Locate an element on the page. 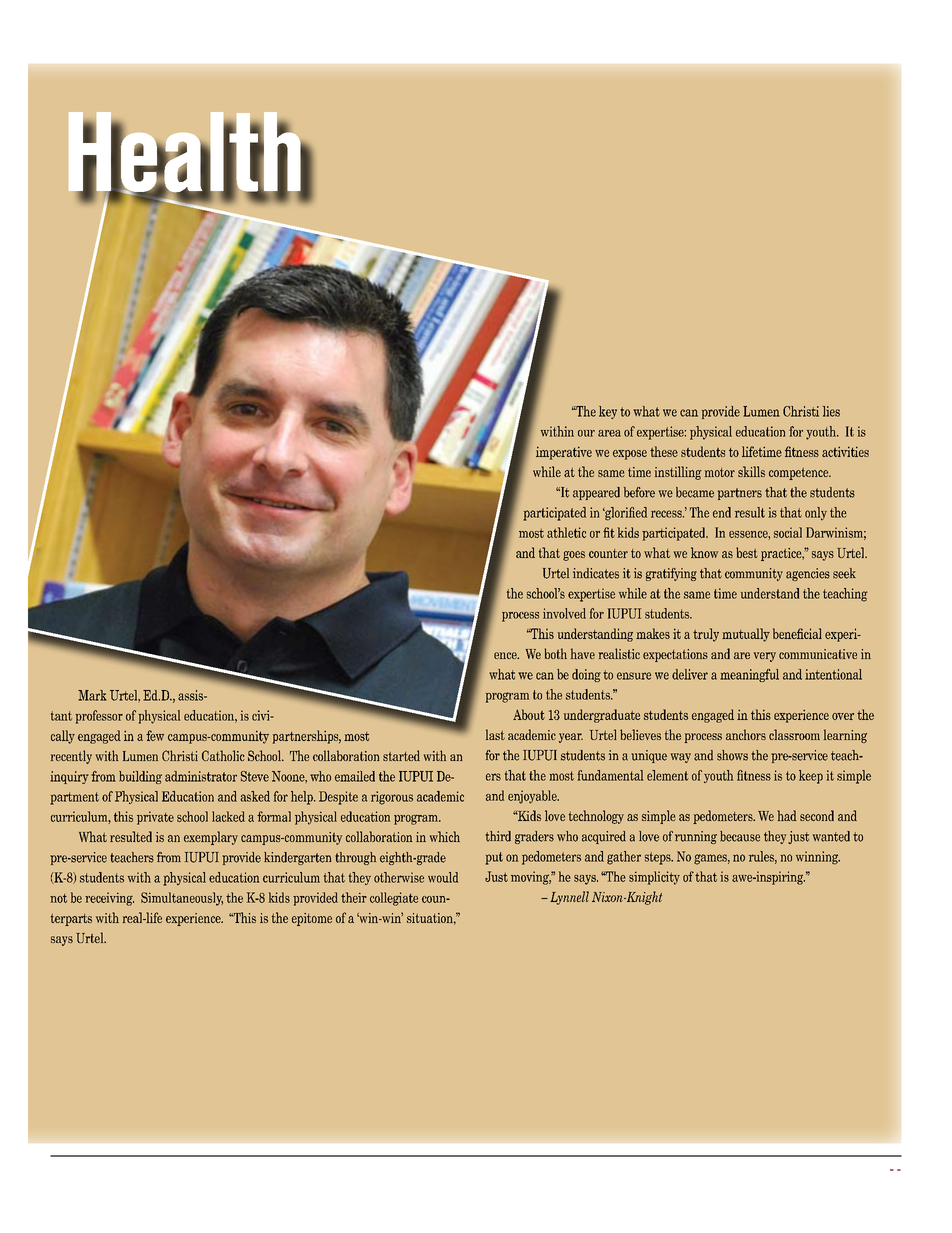 The image size is (952, 1233). Mark is located at coordinates (92, 695).
